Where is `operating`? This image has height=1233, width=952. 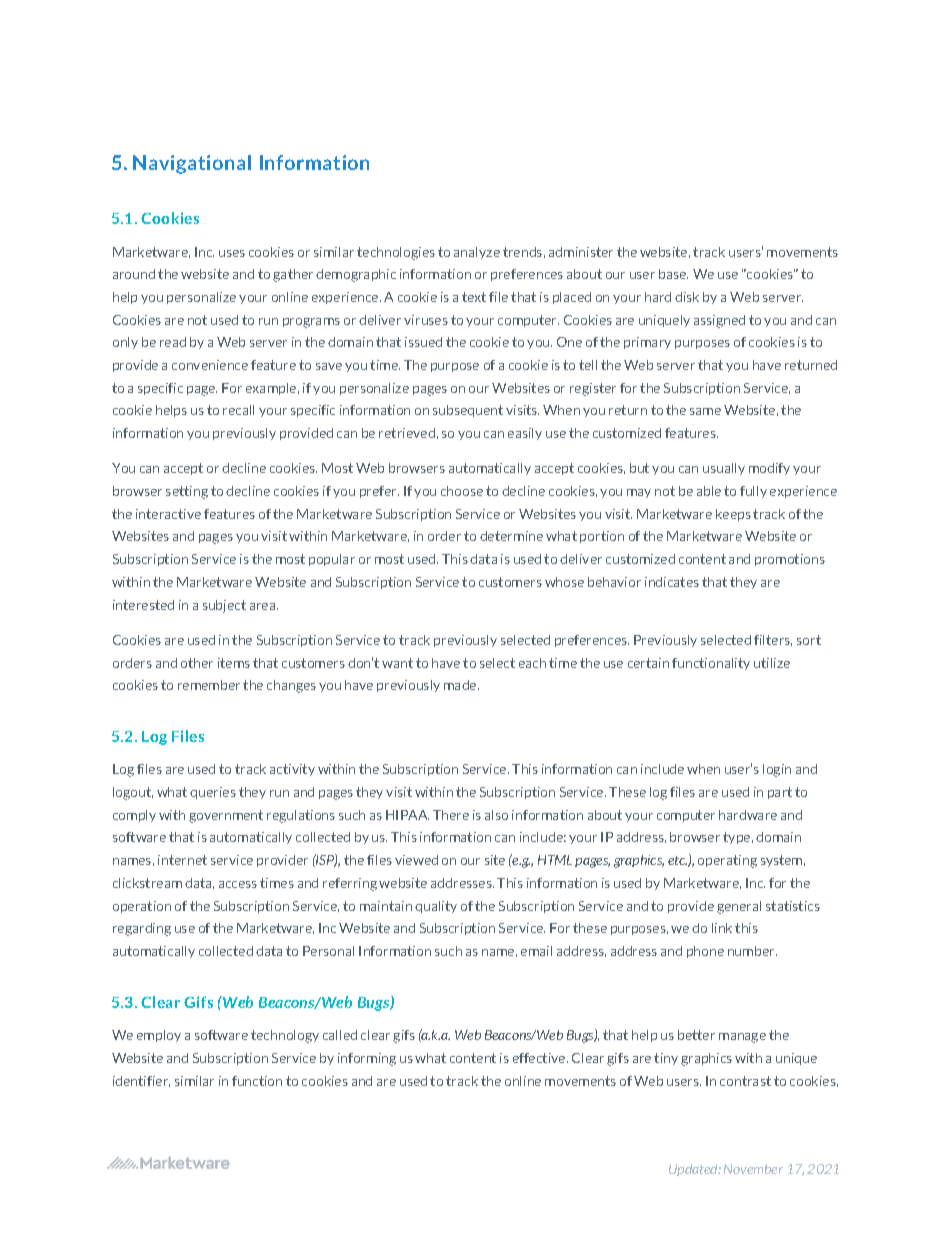
operating is located at coordinates (727, 861).
